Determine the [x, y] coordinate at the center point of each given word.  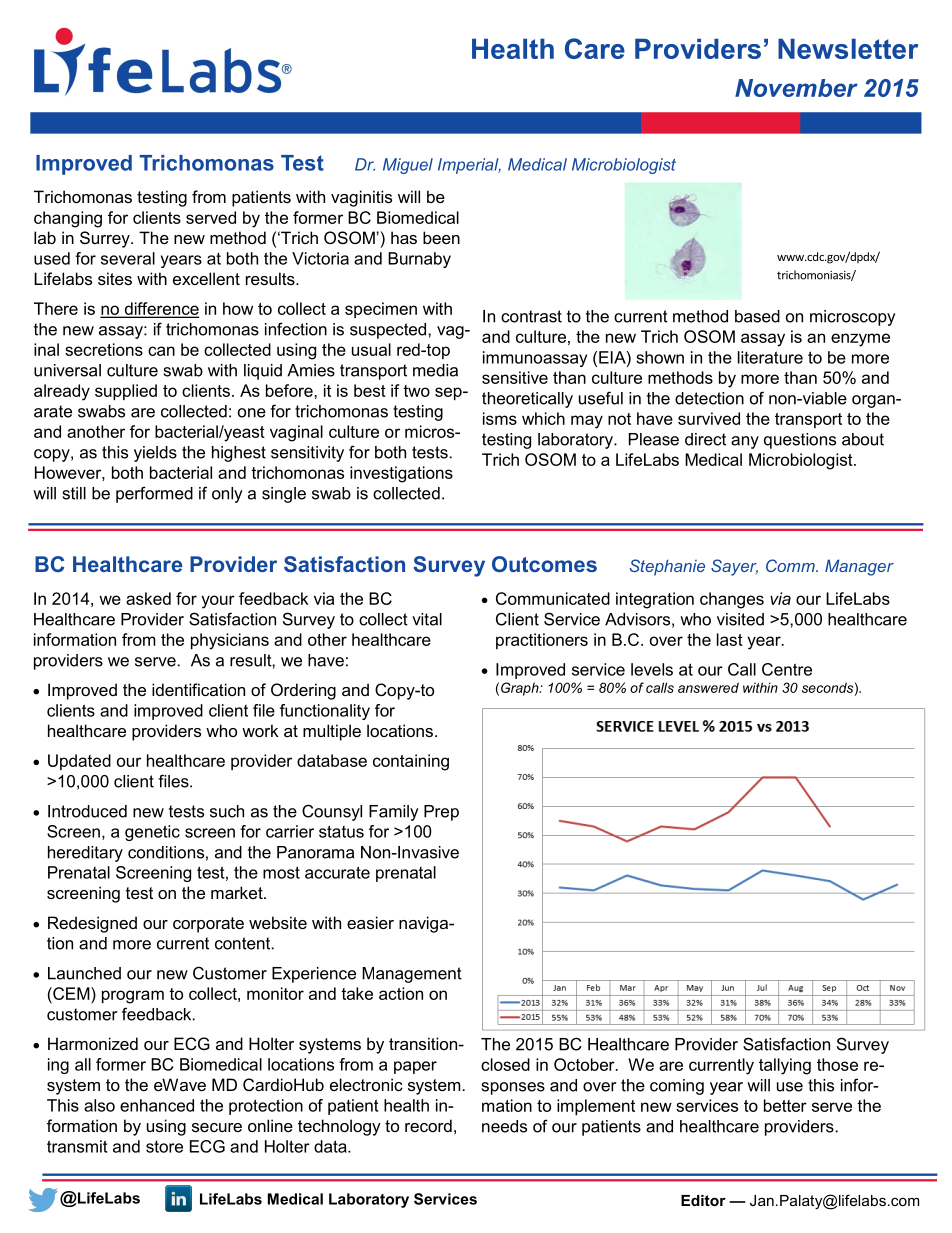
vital [427, 619]
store [164, 1147]
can [161, 351]
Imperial [469, 166]
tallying [785, 1066]
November [796, 88]
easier [370, 922]
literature [770, 357]
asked [148, 598]
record [428, 1125]
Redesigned [92, 924]
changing [68, 219]
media [435, 370]
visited [740, 619]
